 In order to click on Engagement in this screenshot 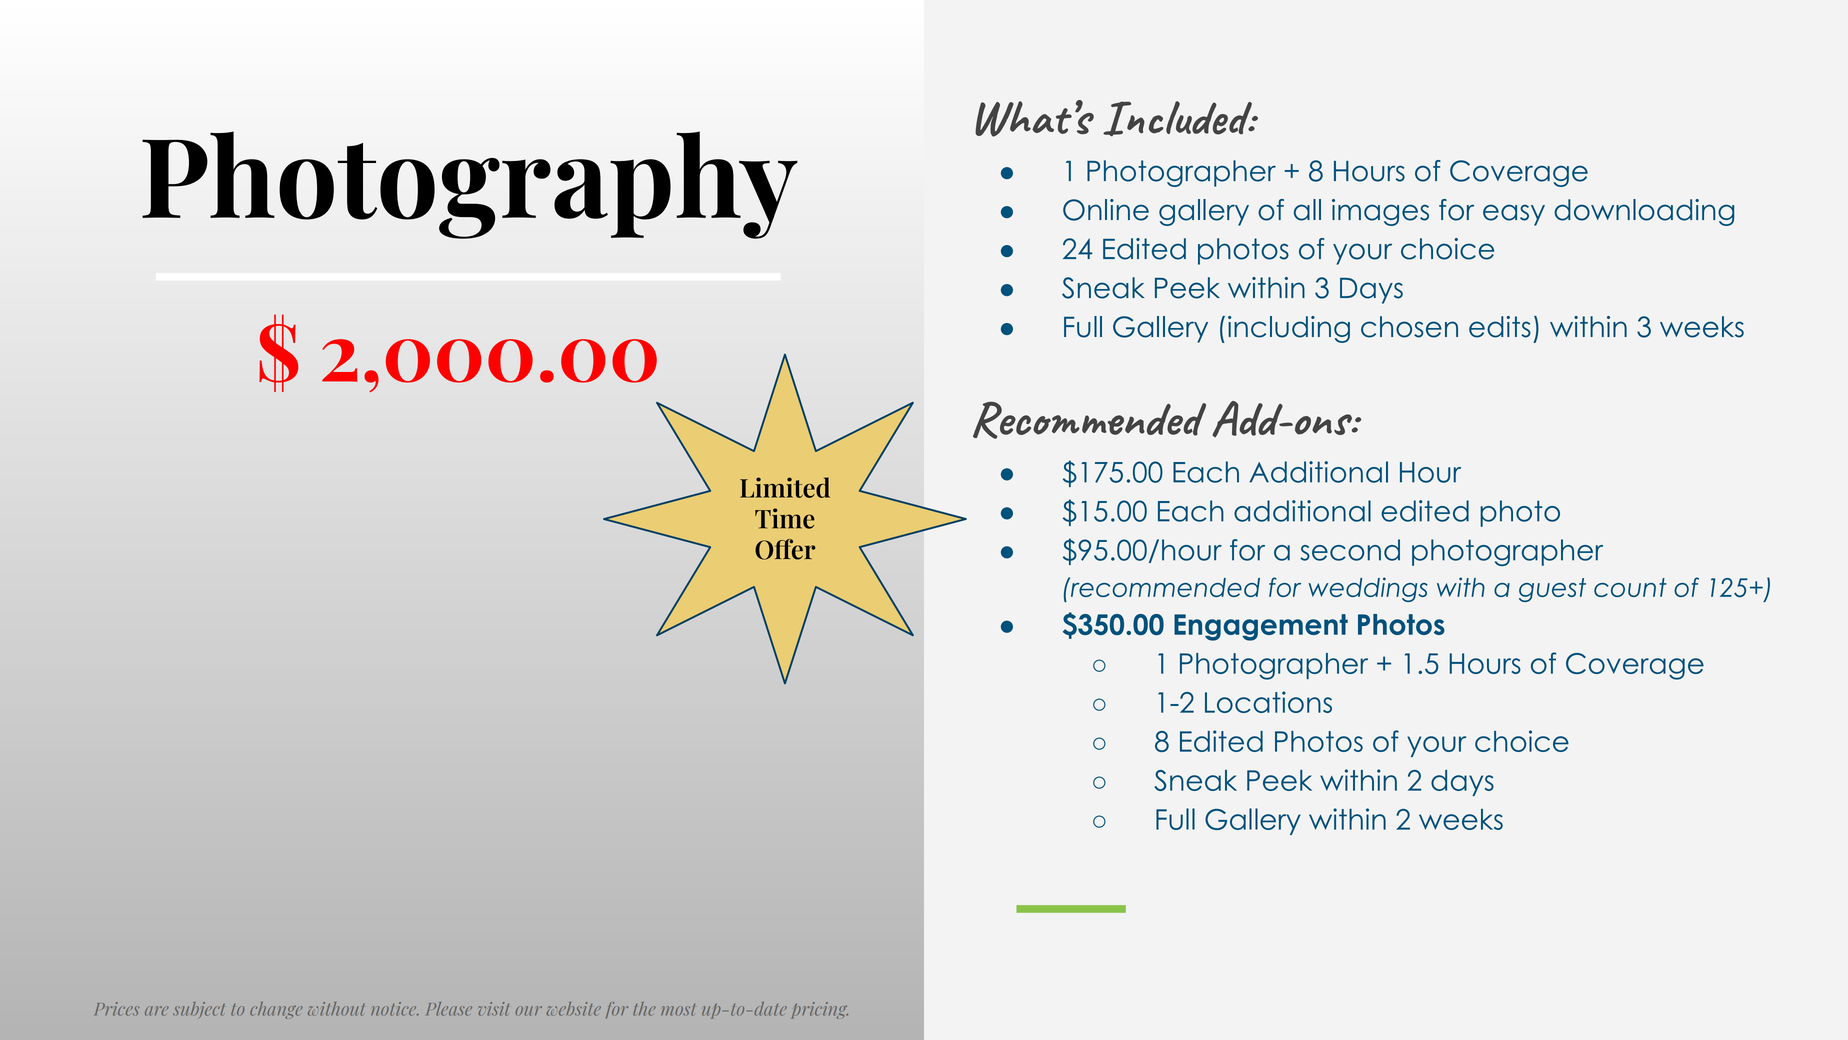, I will do `click(1261, 627)`.
